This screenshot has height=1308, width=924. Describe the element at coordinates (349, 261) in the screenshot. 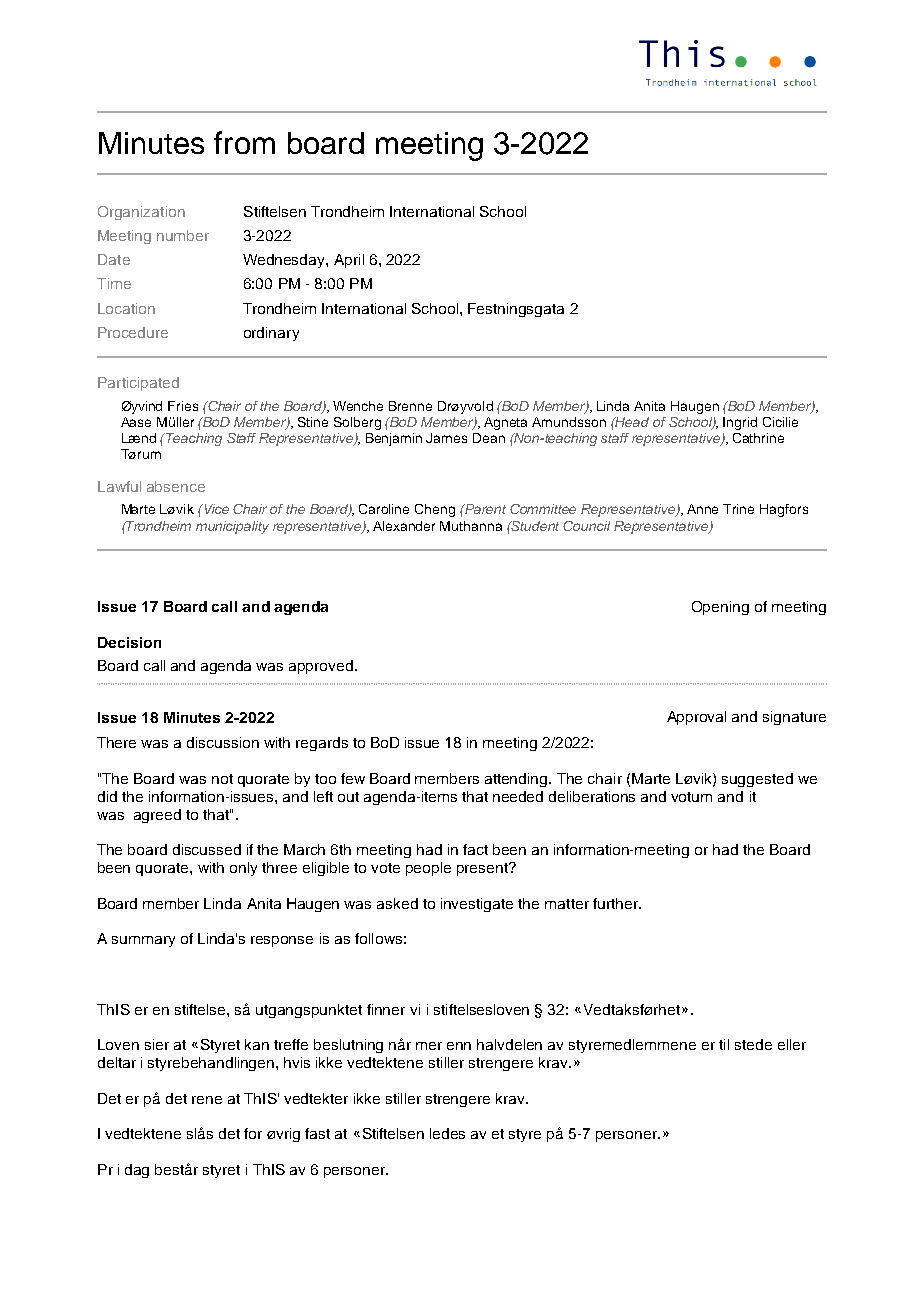

I see `April` at that location.
